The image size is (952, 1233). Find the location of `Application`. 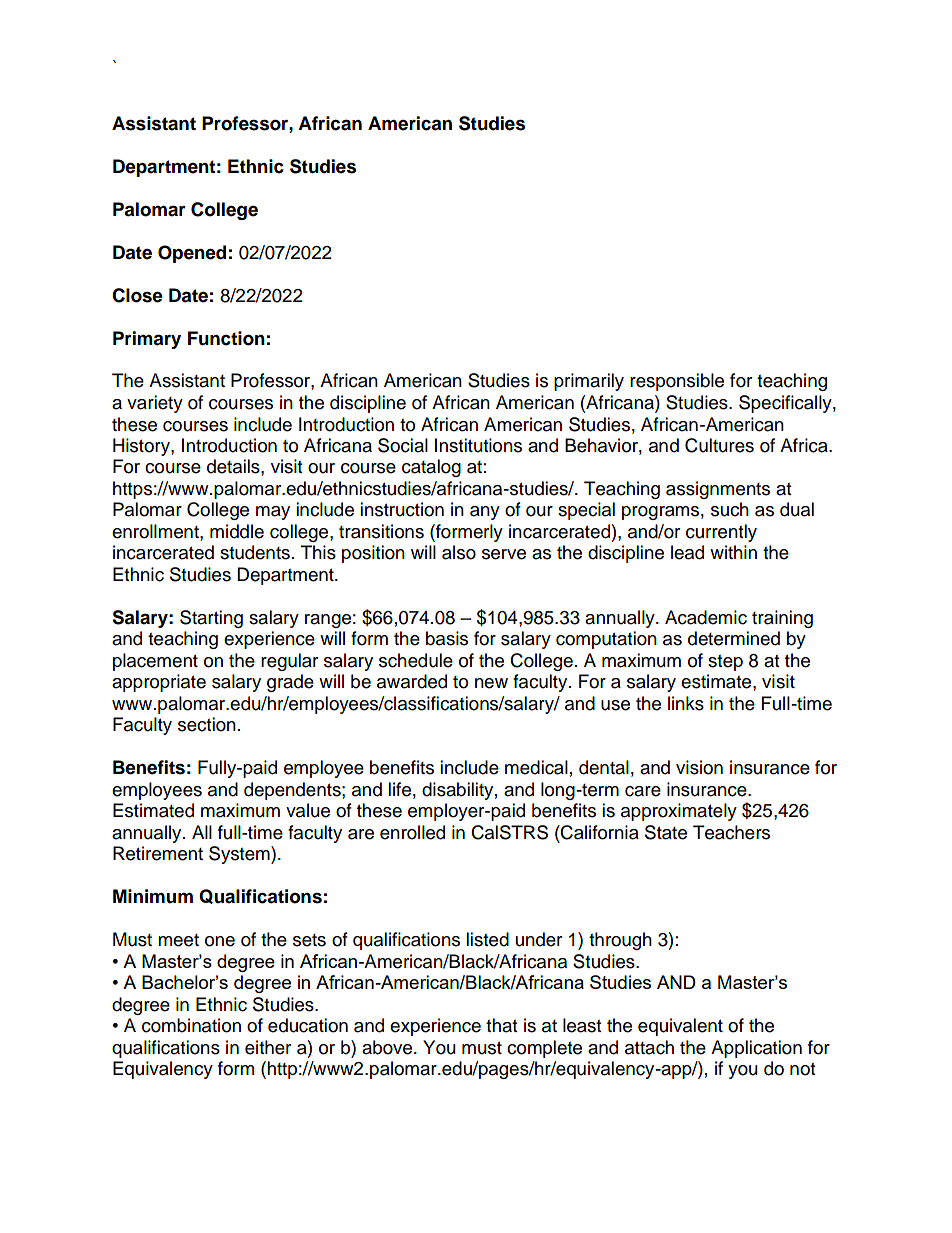

Application is located at coordinates (756, 1049).
